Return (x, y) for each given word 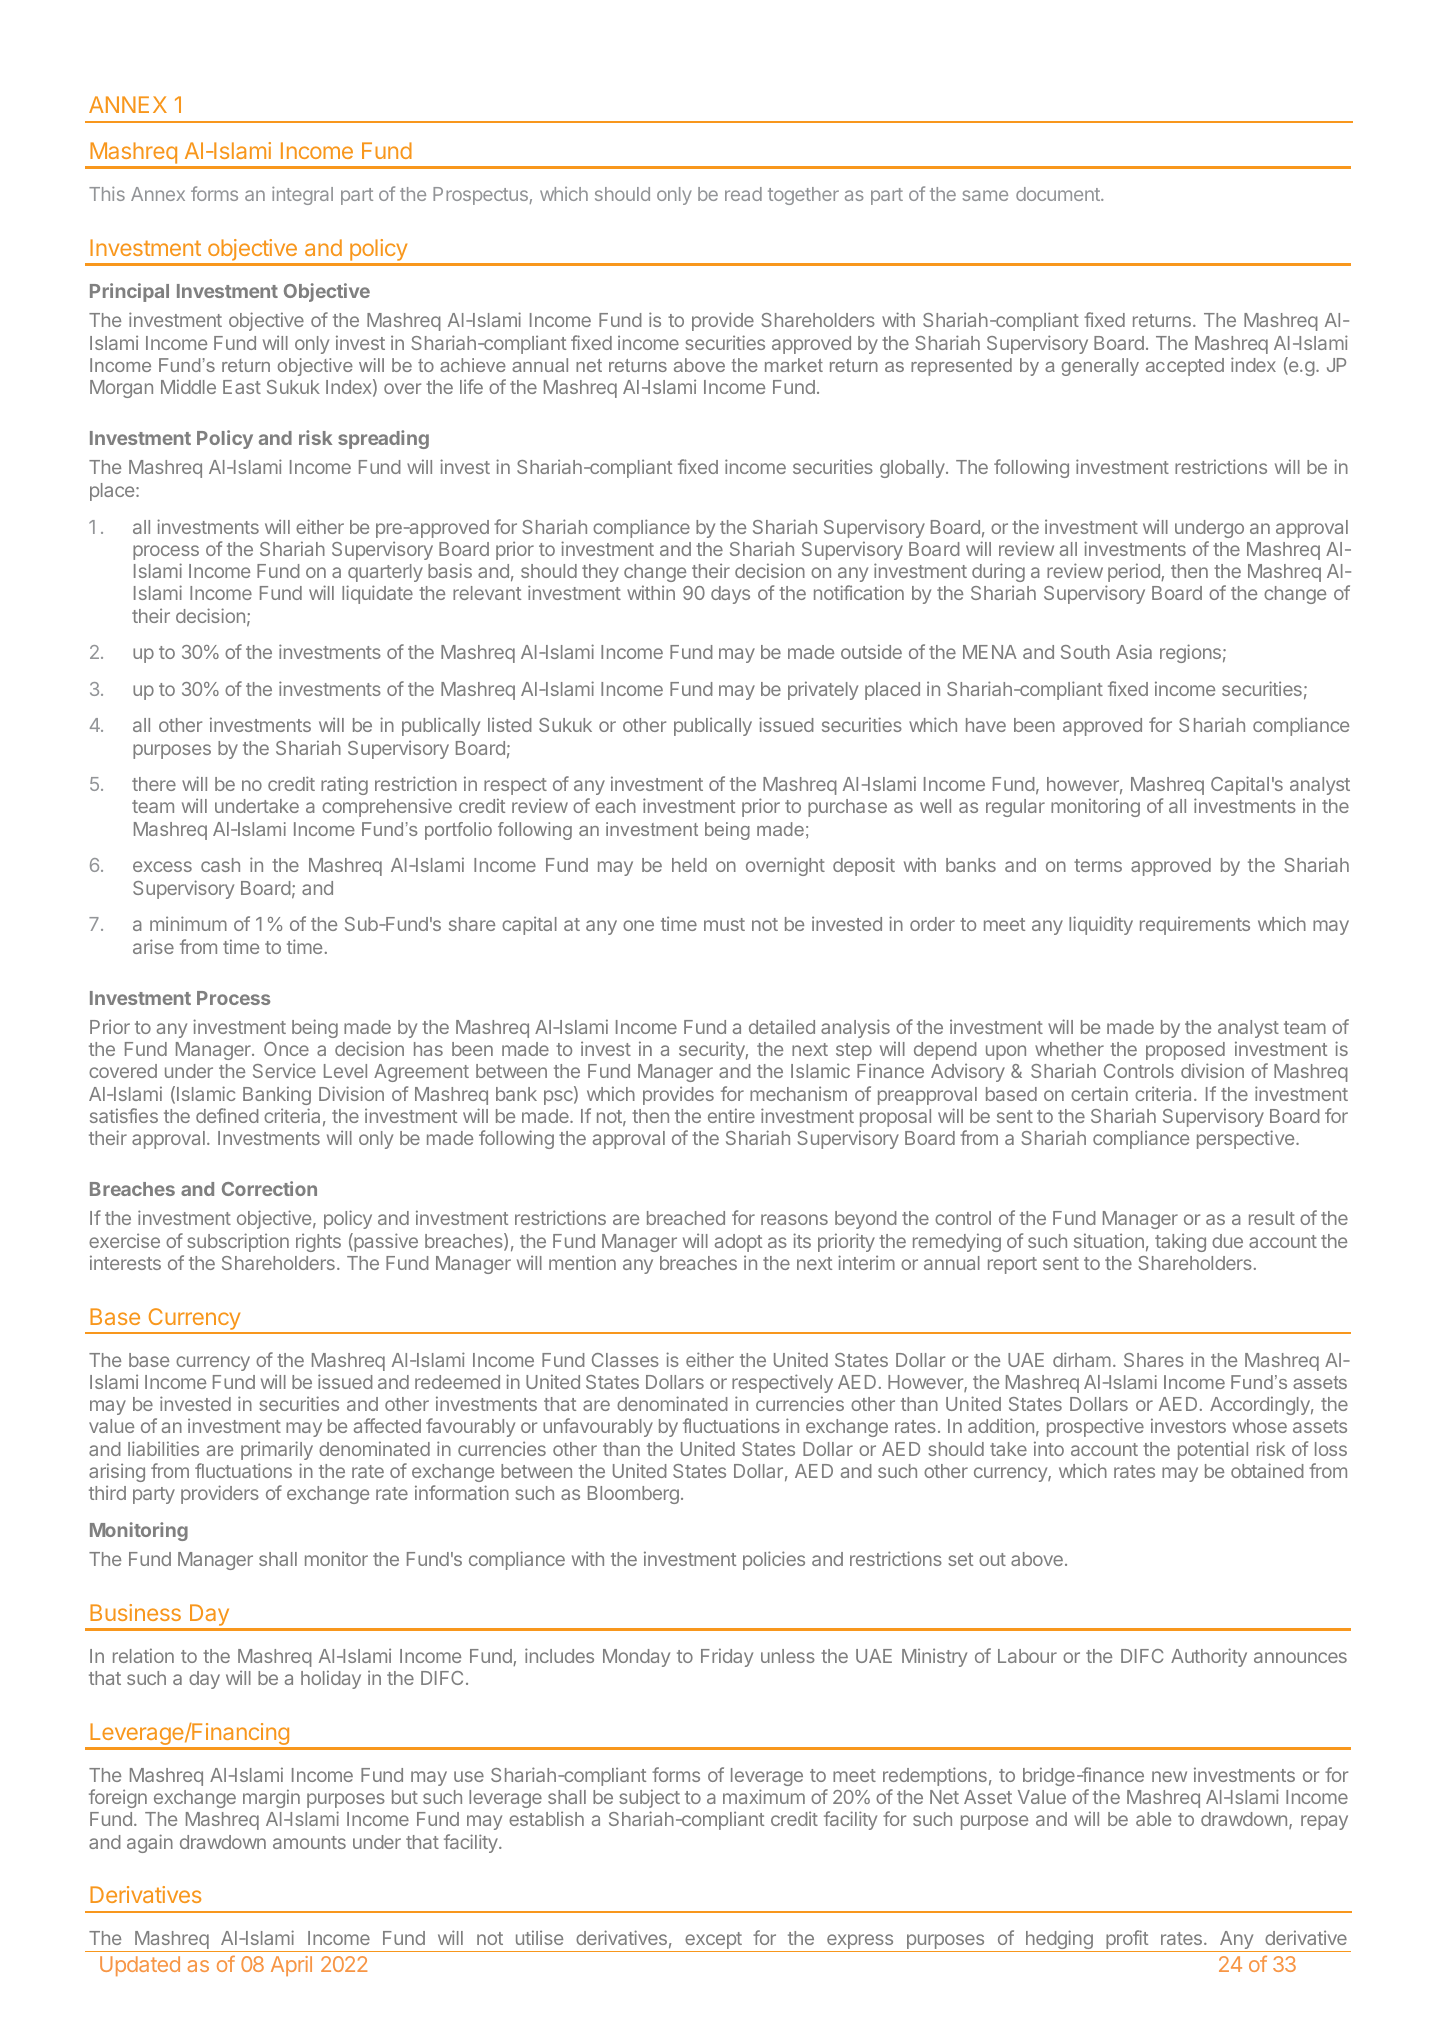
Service (284, 1070)
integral (302, 195)
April (291, 1966)
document (1059, 194)
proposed (1185, 1051)
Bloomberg (633, 1495)
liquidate (377, 594)
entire (731, 1115)
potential (1213, 1450)
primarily (277, 1450)
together (803, 196)
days (730, 595)
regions (1190, 653)
